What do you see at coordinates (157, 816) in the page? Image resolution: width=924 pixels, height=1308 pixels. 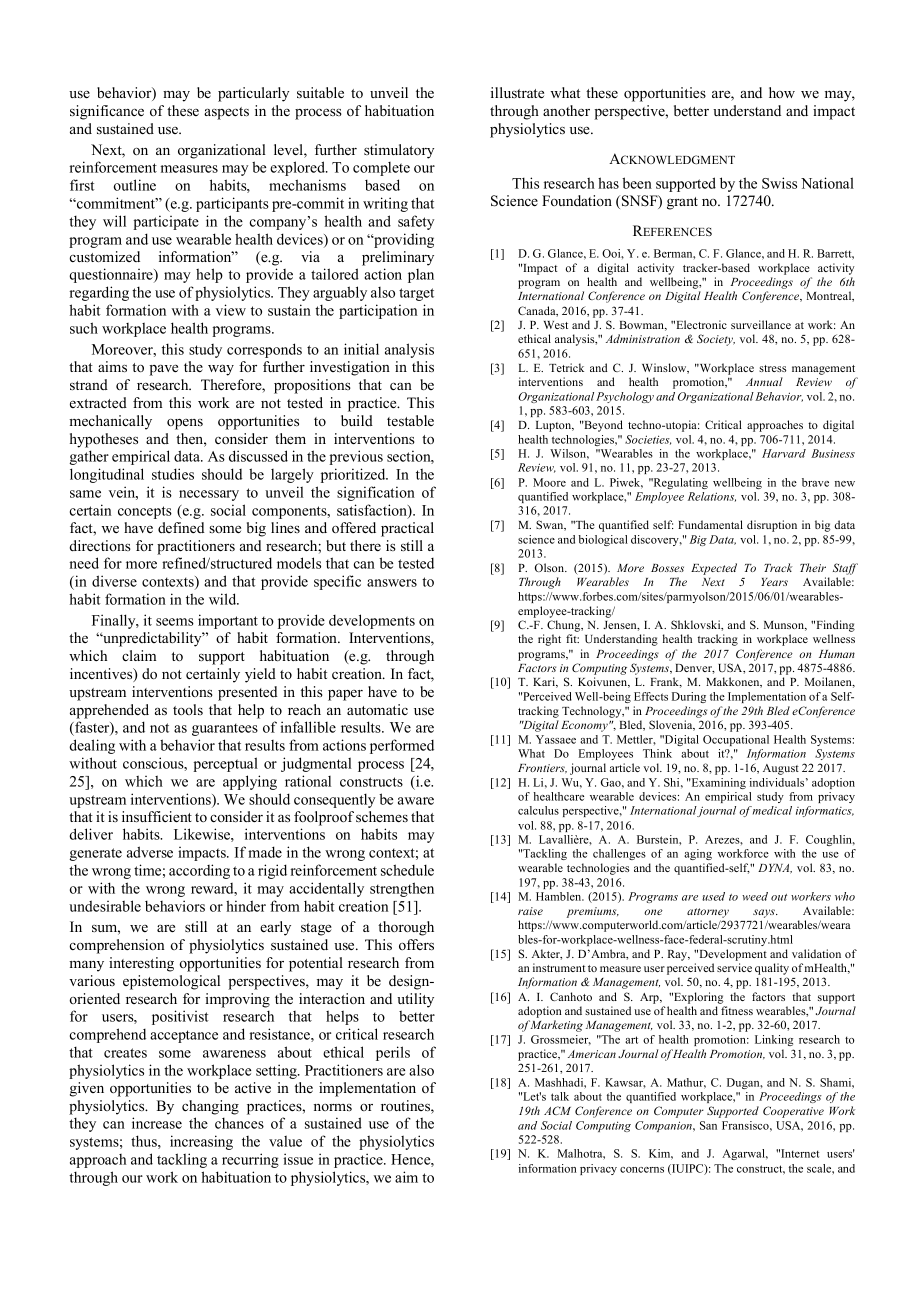 I see `insufficient` at bounding box center [157, 816].
